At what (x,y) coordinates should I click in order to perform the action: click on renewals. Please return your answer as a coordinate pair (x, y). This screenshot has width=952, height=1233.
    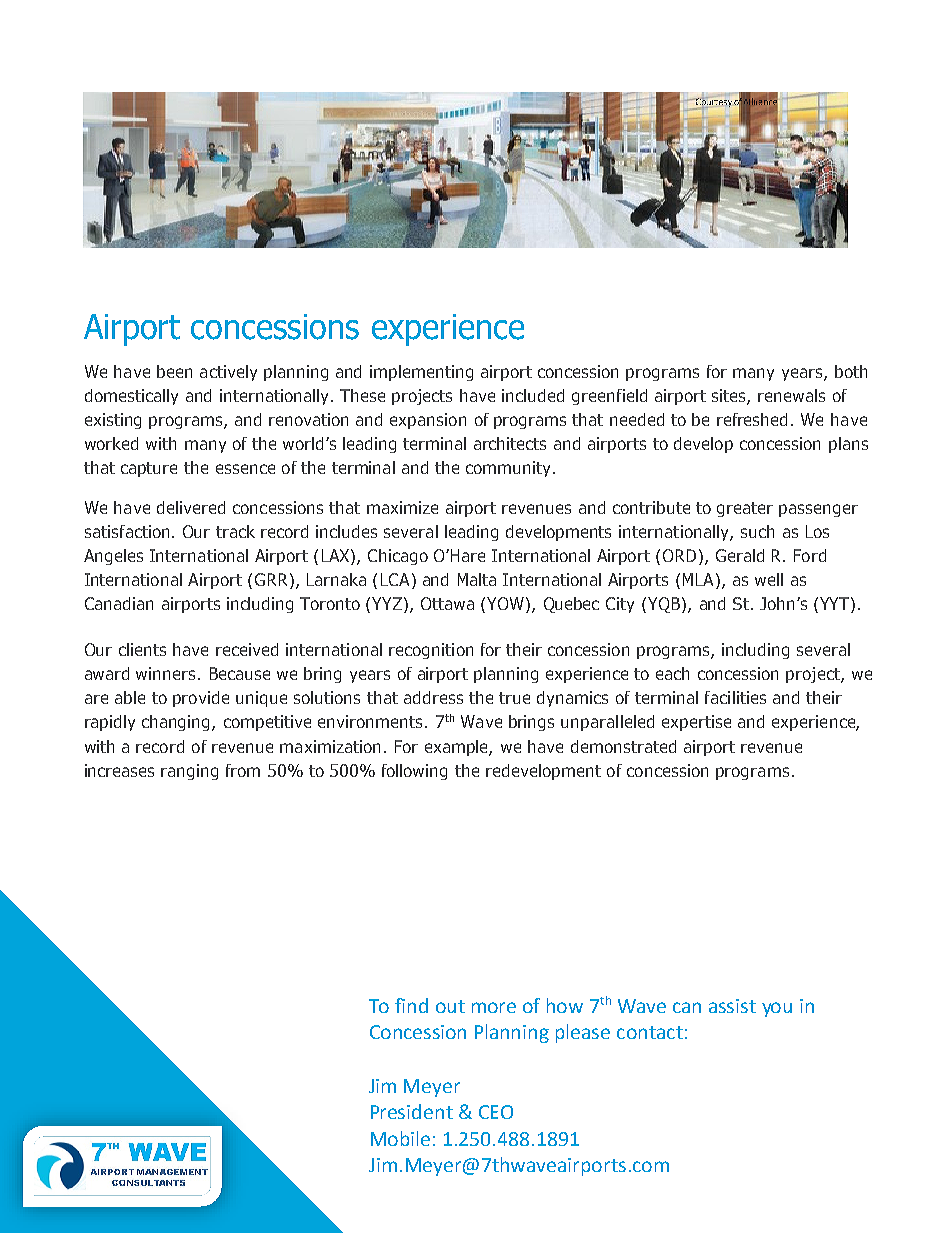
    Looking at the image, I should click on (791, 395).
